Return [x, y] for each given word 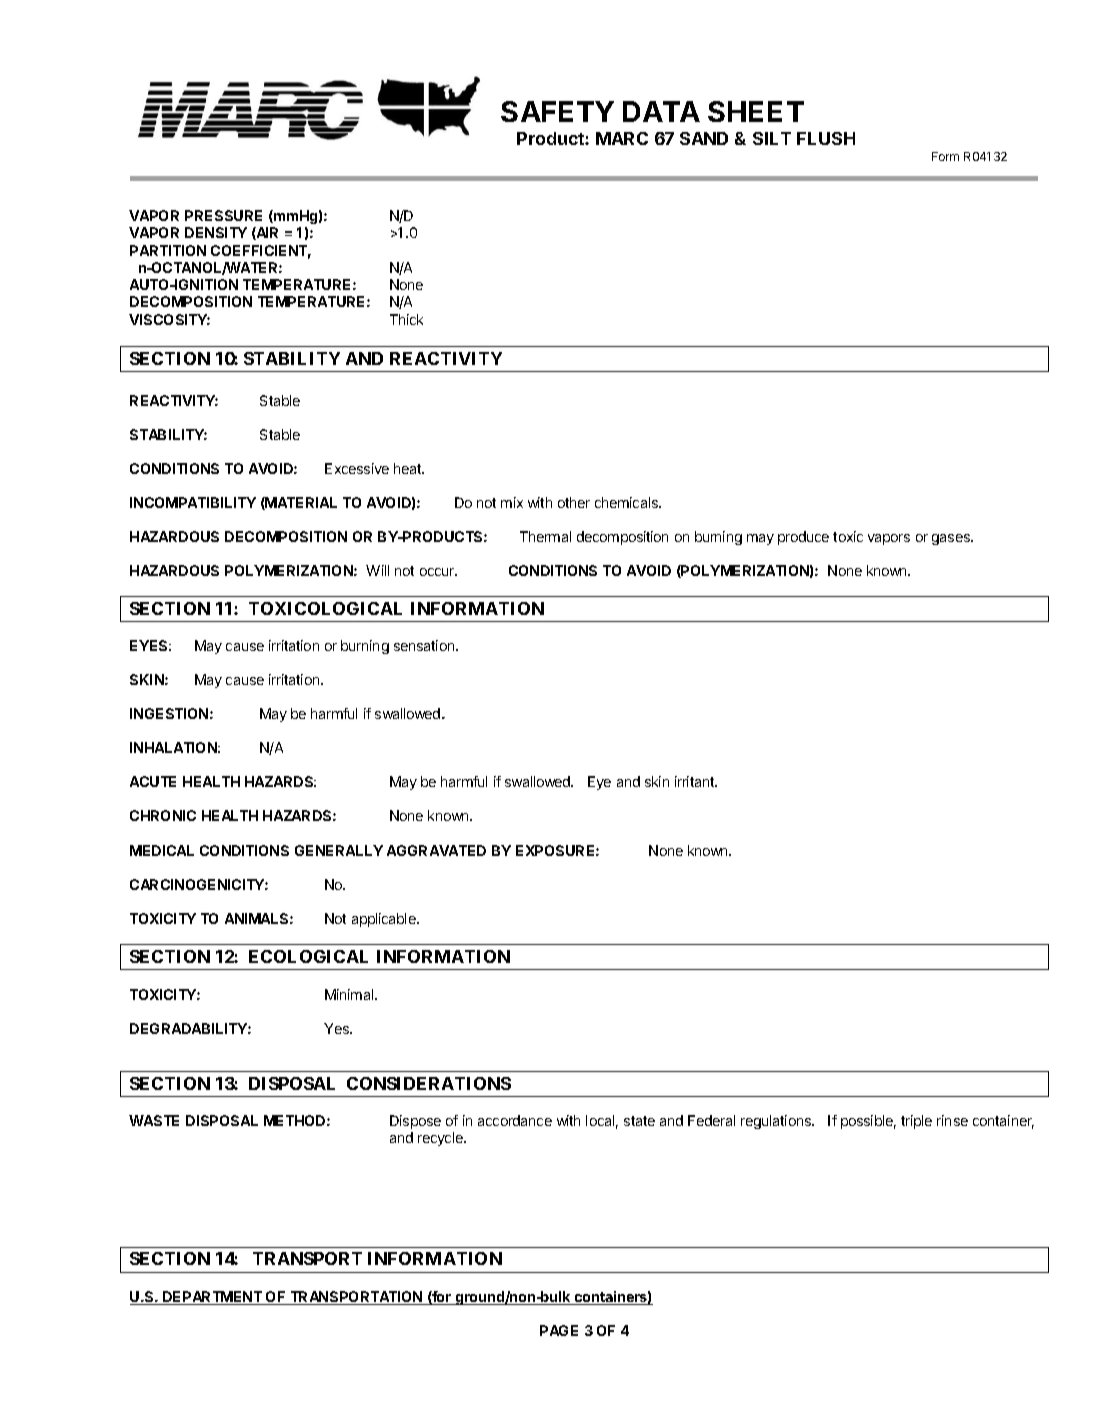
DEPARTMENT [212, 1298]
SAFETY [557, 111]
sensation [425, 645]
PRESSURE [223, 215]
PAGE [559, 1330]
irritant [695, 781]
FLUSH [826, 138]
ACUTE [153, 781]
